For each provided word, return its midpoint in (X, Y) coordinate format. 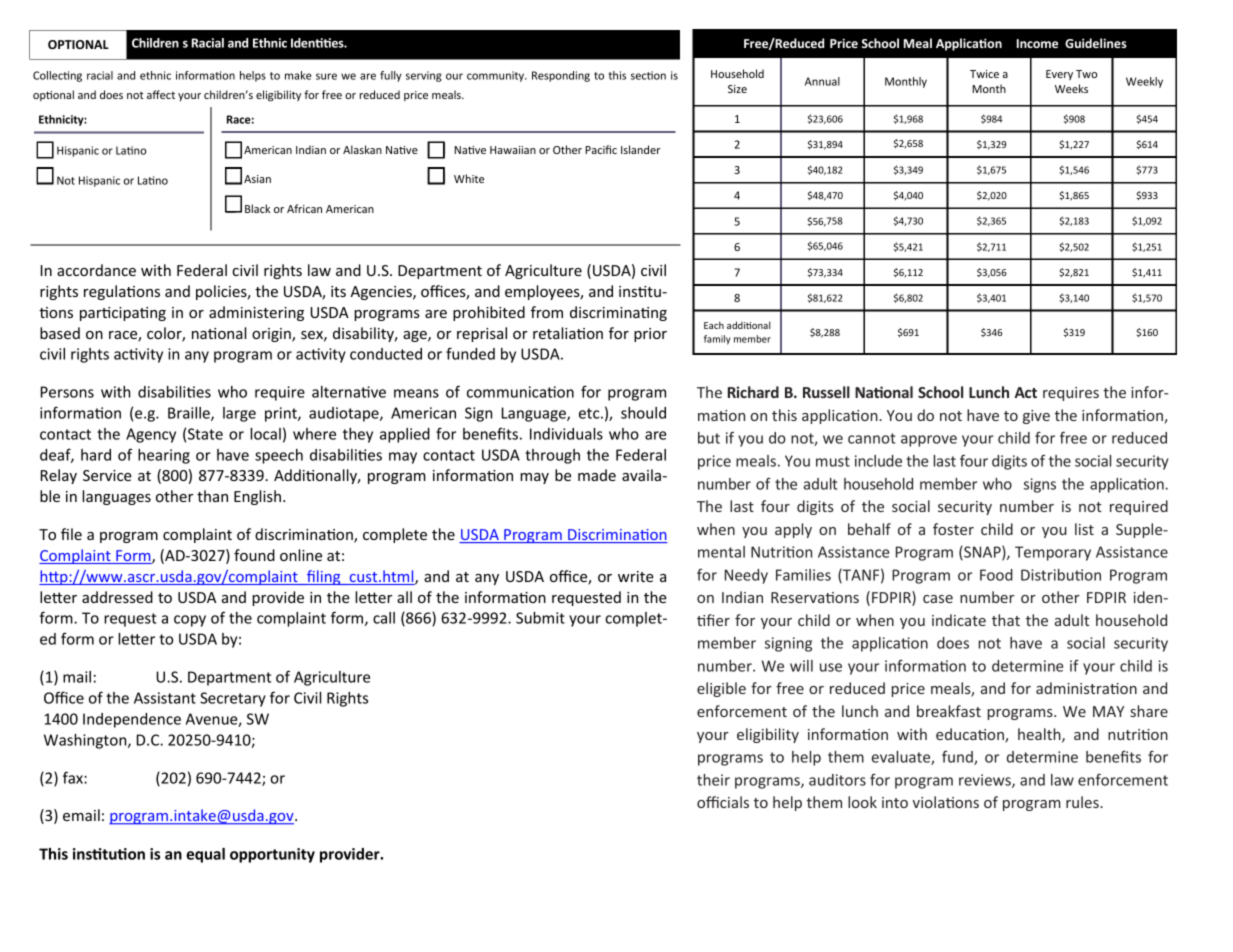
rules (1083, 802)
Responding (561, 76)
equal (205, 855)
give (1036, 417)
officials (723, 802)
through (552, 456)
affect (161, 94)
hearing (164, 456)
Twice (984, 74)
